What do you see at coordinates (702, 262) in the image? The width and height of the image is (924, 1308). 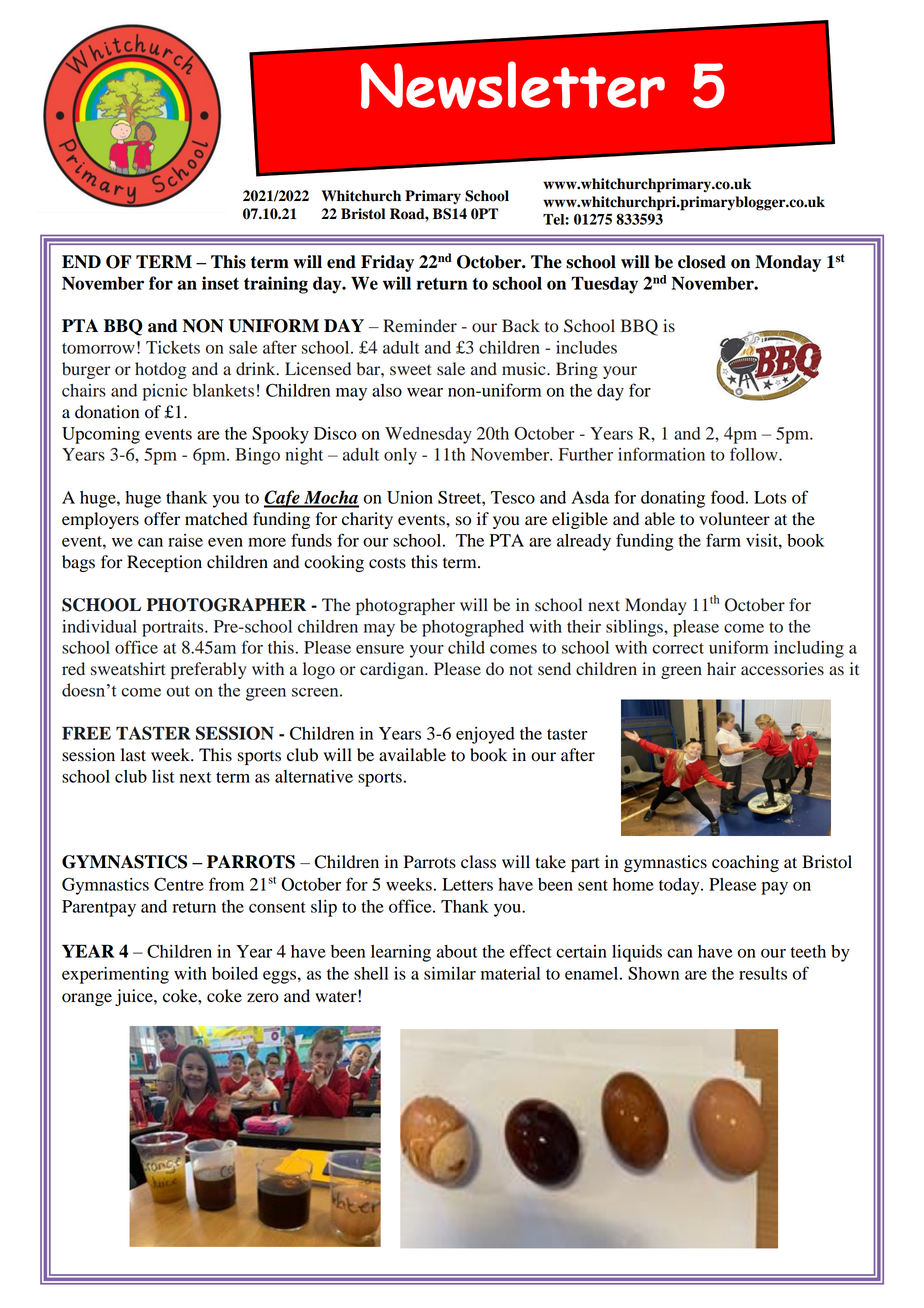 I see `closed` at bounding box center [702, 262].
